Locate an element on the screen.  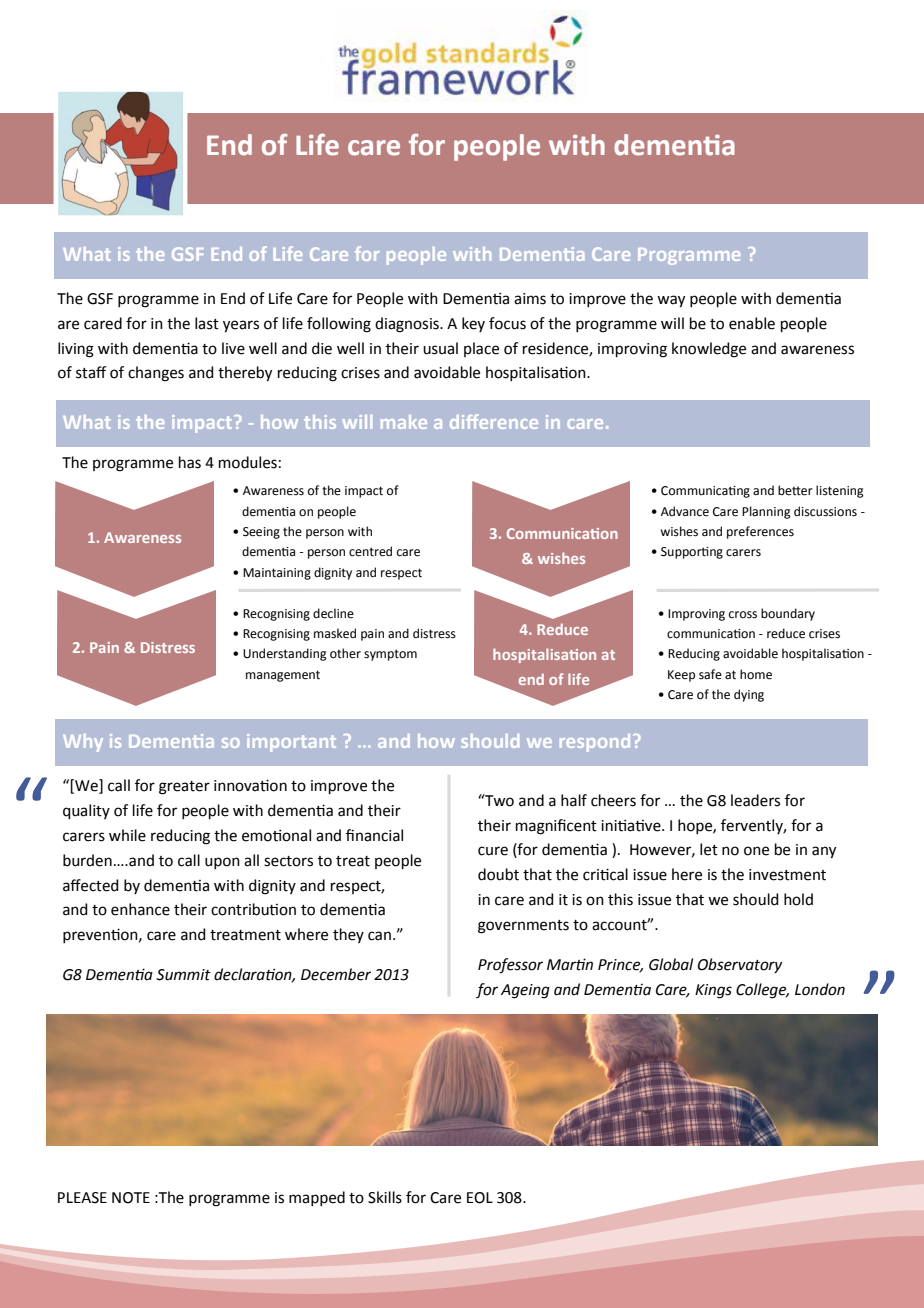
last is located at coordinates (207, 323).
